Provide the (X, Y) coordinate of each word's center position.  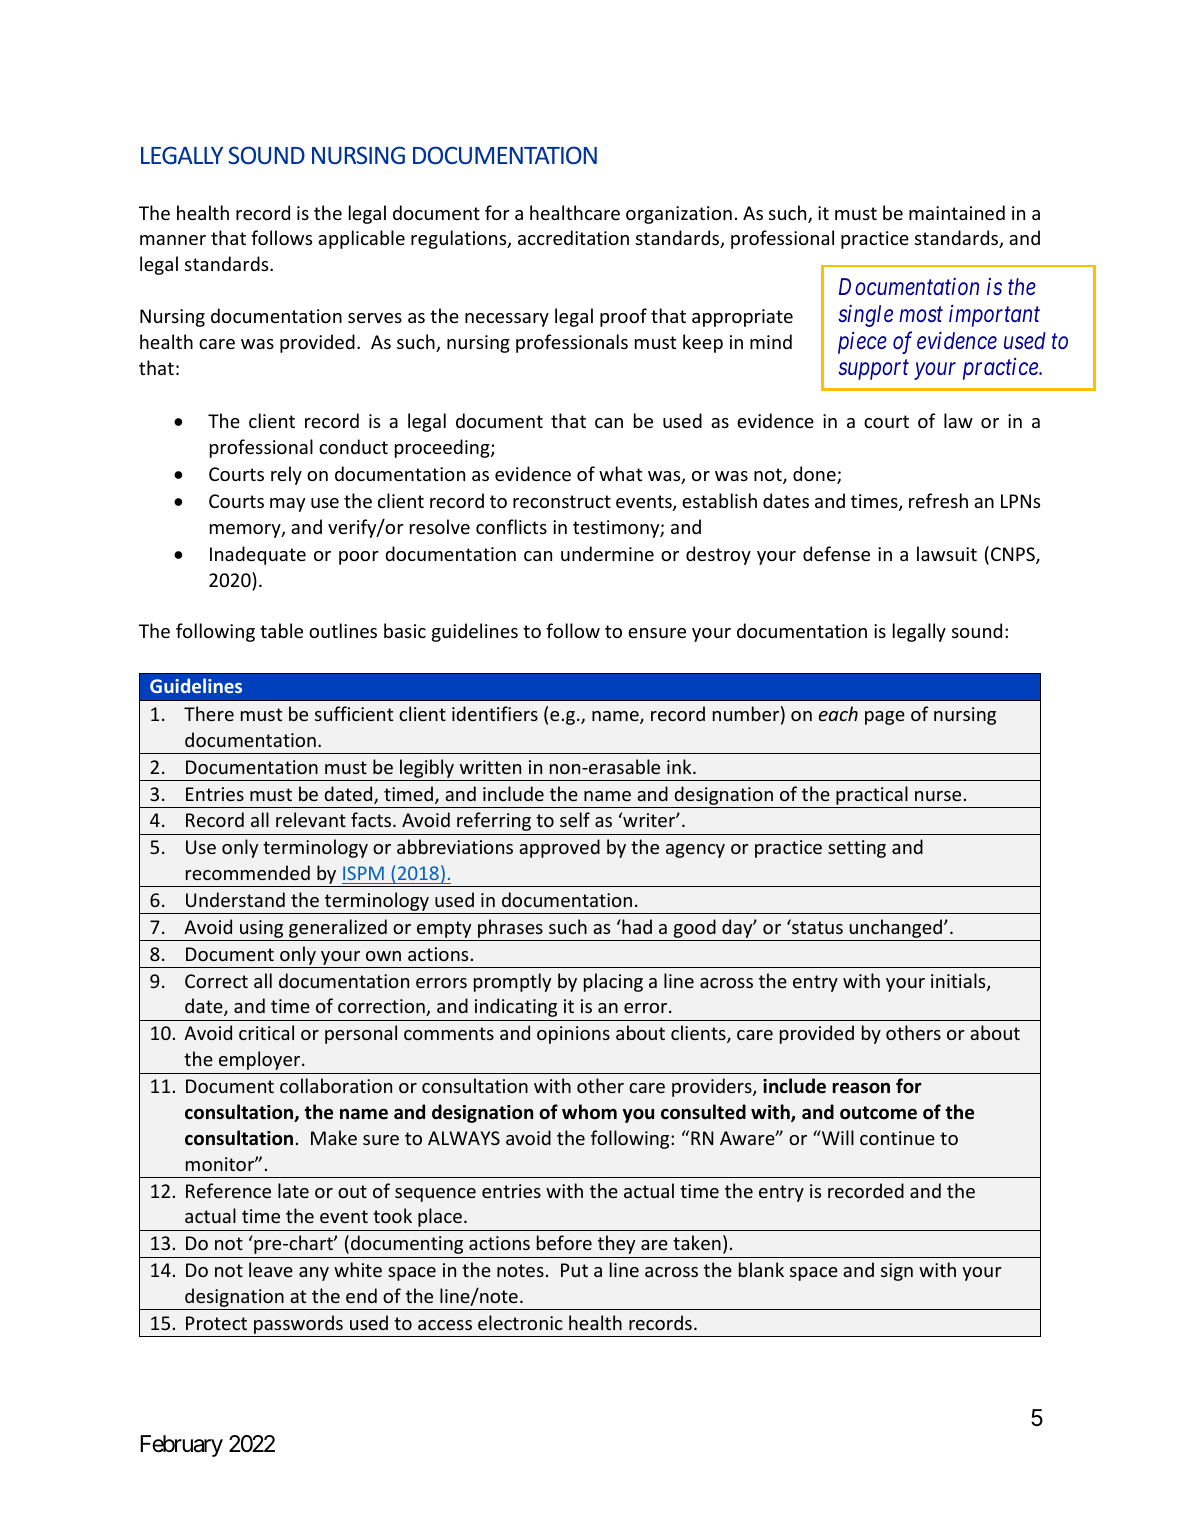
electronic (520, 1322)
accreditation (573, 237)
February (181, 1446)
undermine (607, 553)
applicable (361, 239)
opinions (573, 1035)
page (885, 718)
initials (959, 982)
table (281, 630)
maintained (957, 212)
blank (761, 1269)
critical (266, 1032)
